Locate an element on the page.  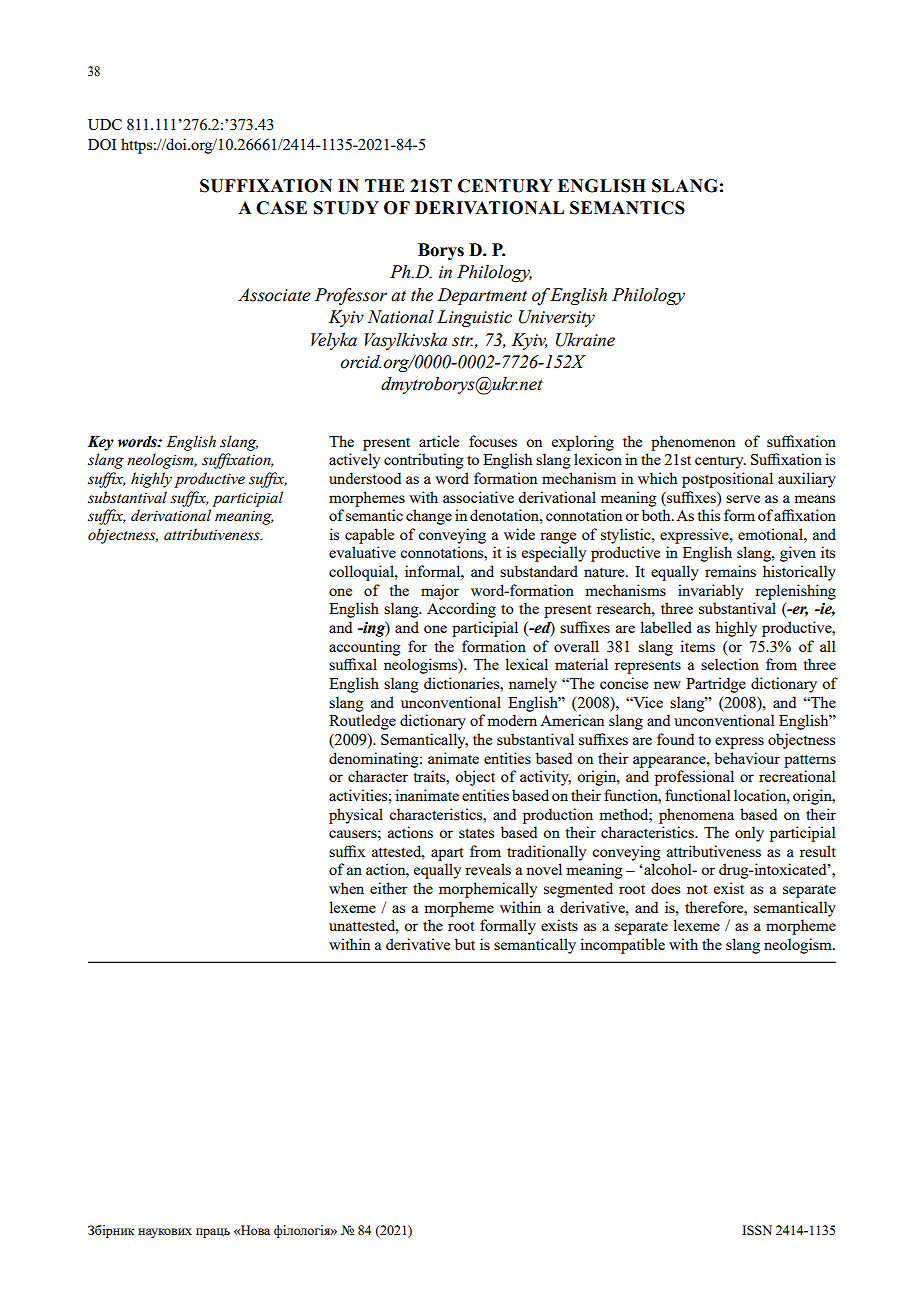
incompatible is located at coordinates (622, 946).
